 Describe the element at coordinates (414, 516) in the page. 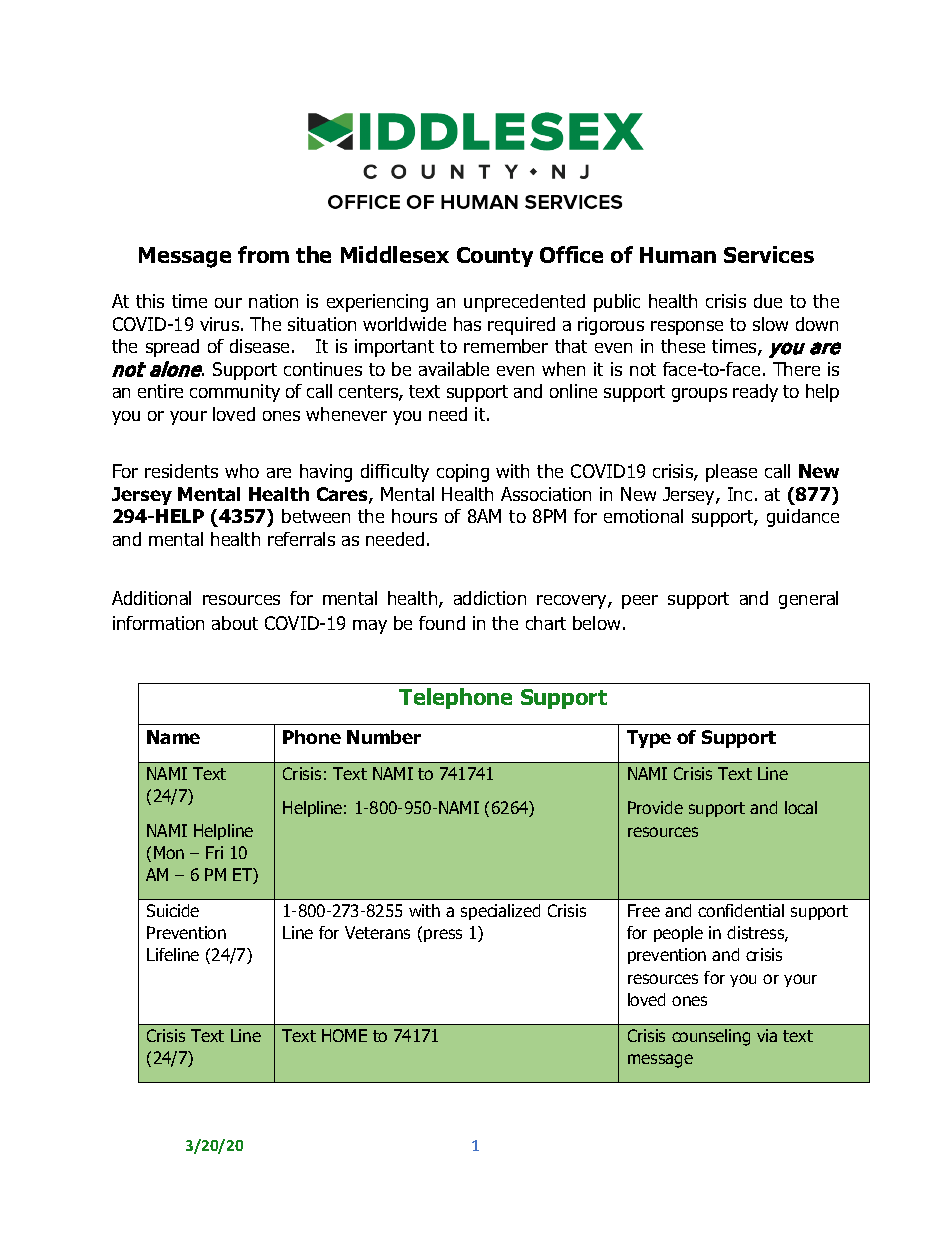

I see `hours` at that location.
